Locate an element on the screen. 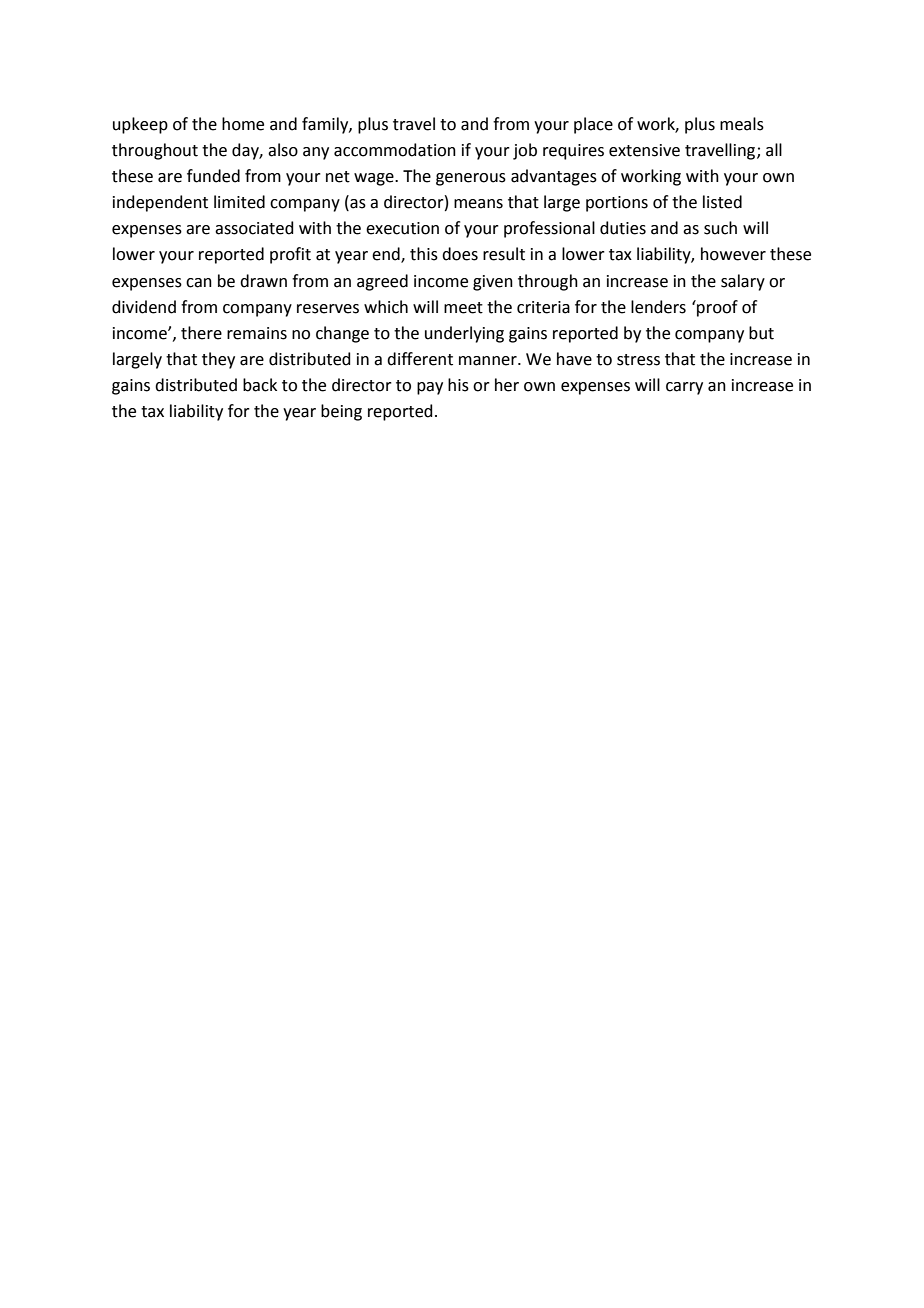  accommodation is located at coordinates (395, 150).
